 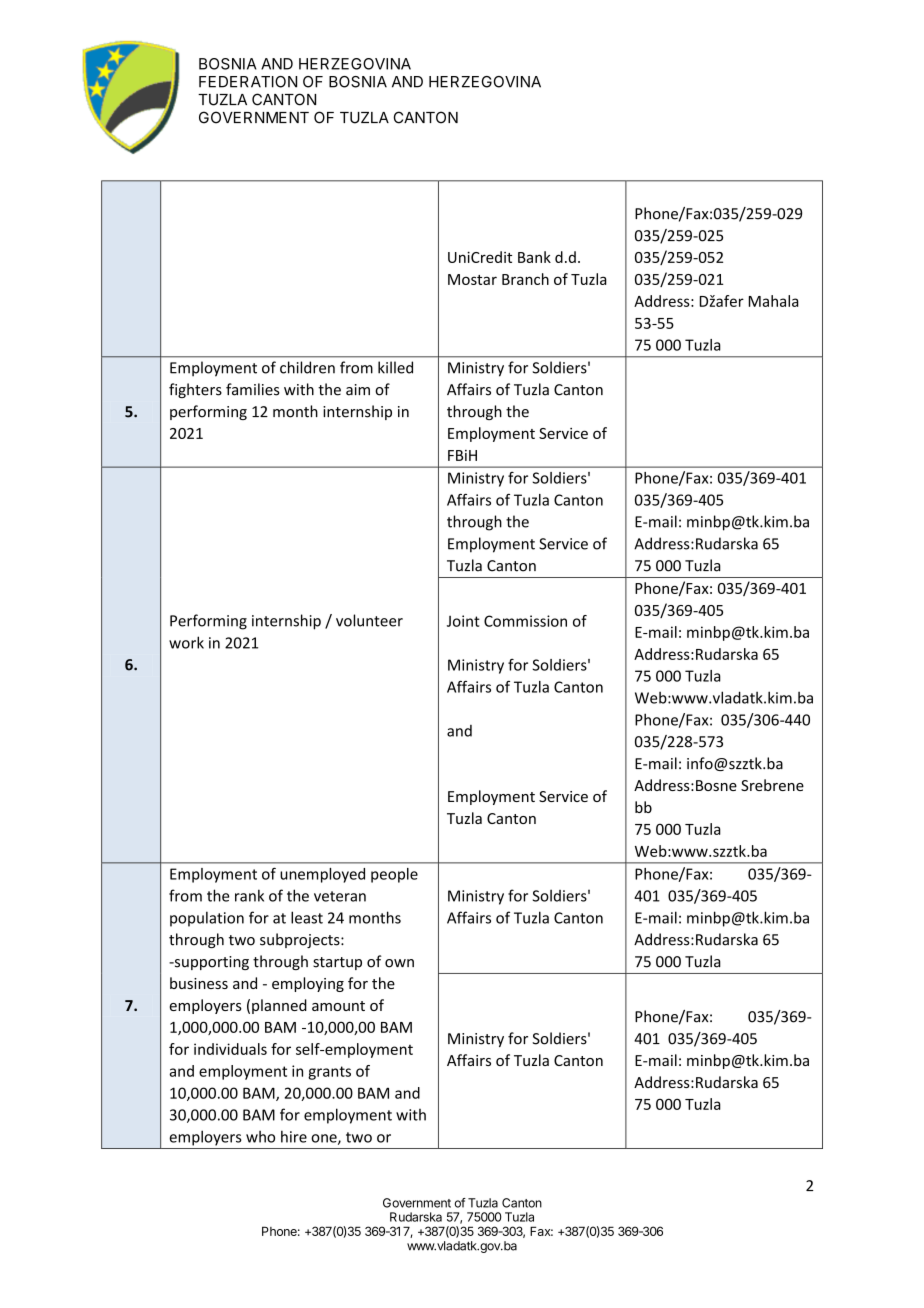 I want to click on individuals, so click(x=230, y=1049).
